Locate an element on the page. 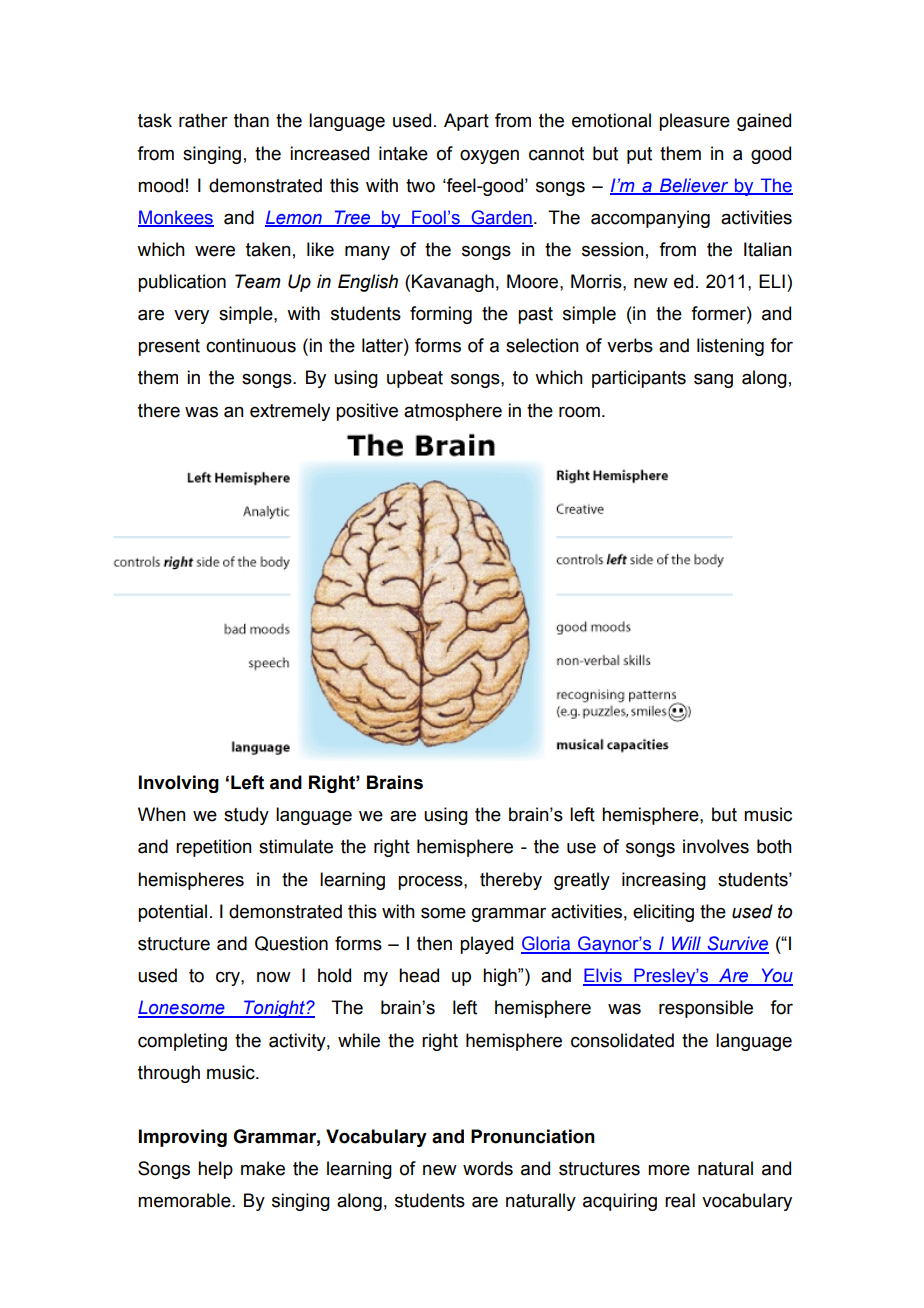  forming is located at coordinates (441, 315).
